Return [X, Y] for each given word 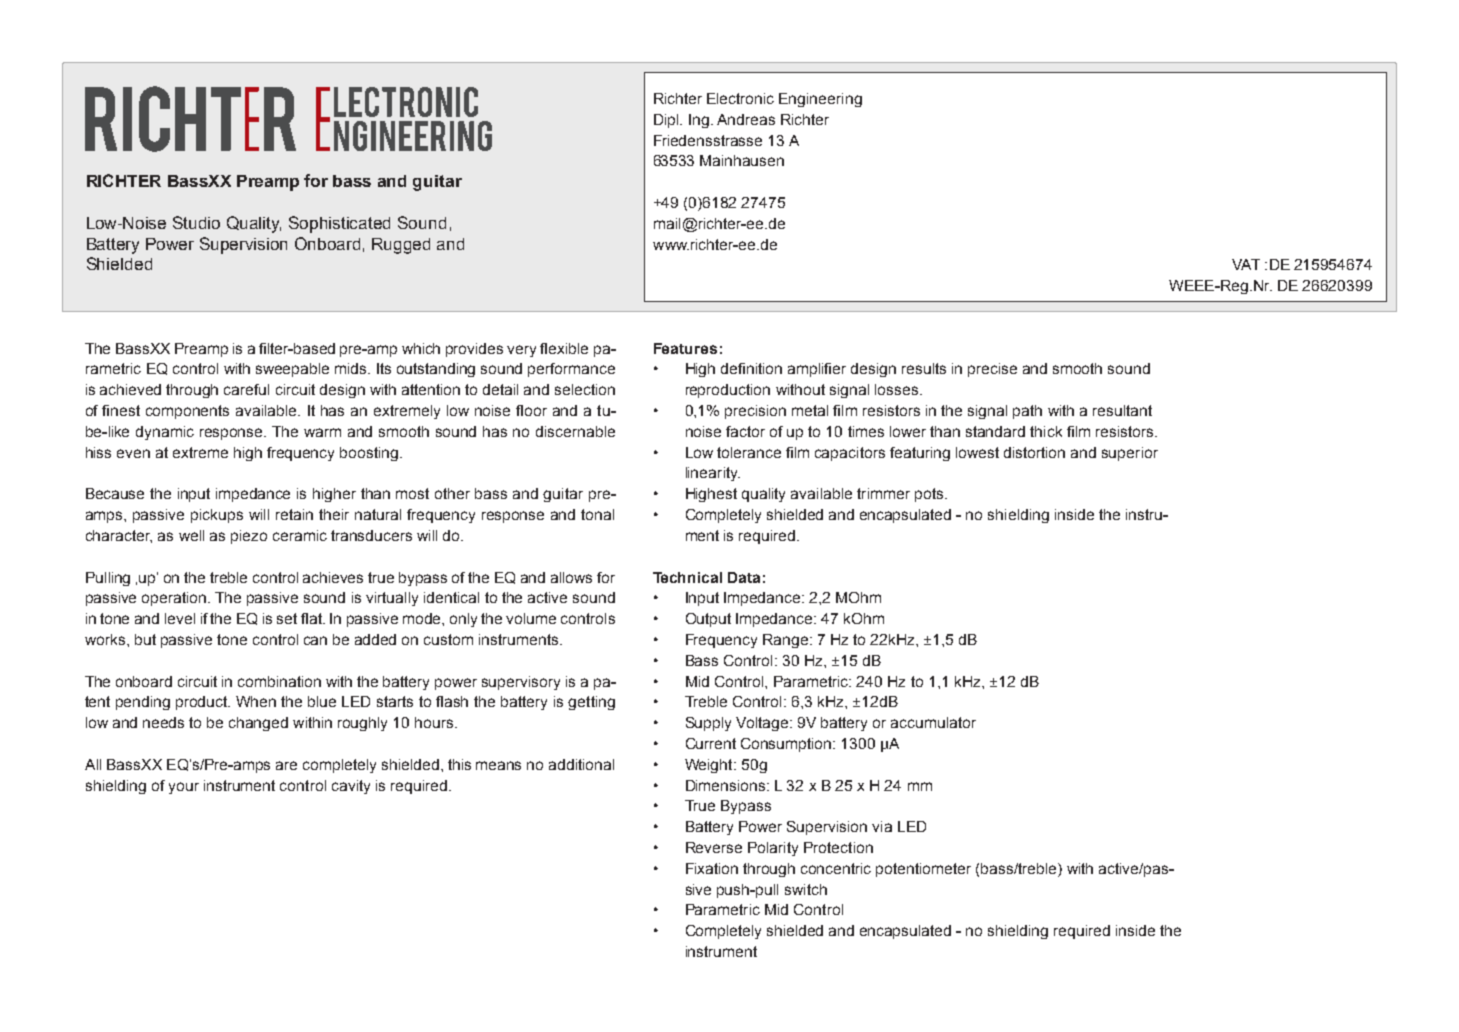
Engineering [820, 100]
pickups [217, 516]
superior [1130, 454]
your [184, 788]
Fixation [712, 868]
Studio [196, 222]
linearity [713, 474]
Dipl [667, 121]
